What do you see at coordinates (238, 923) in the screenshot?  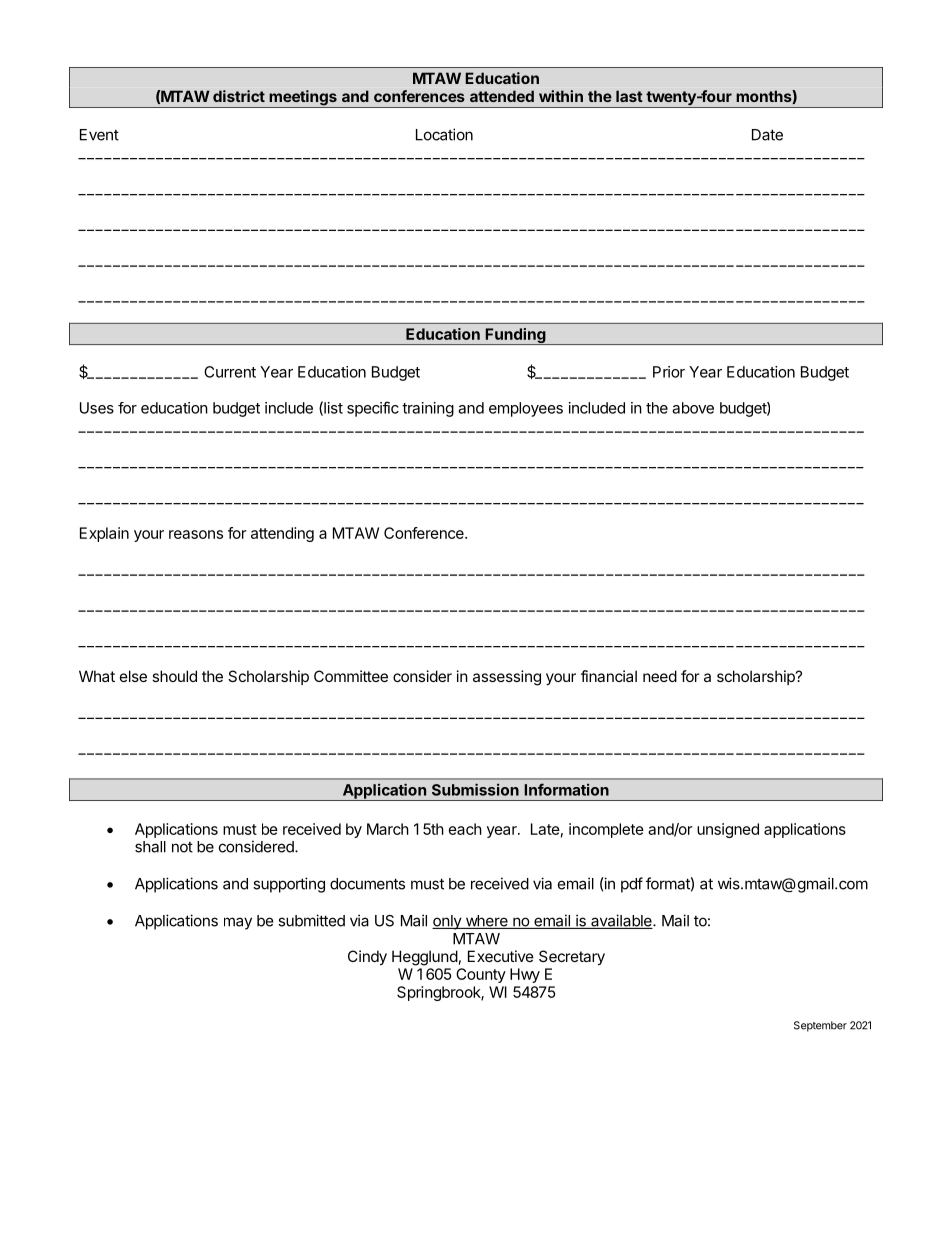 I see `may` at bounding box center [238, 923].
